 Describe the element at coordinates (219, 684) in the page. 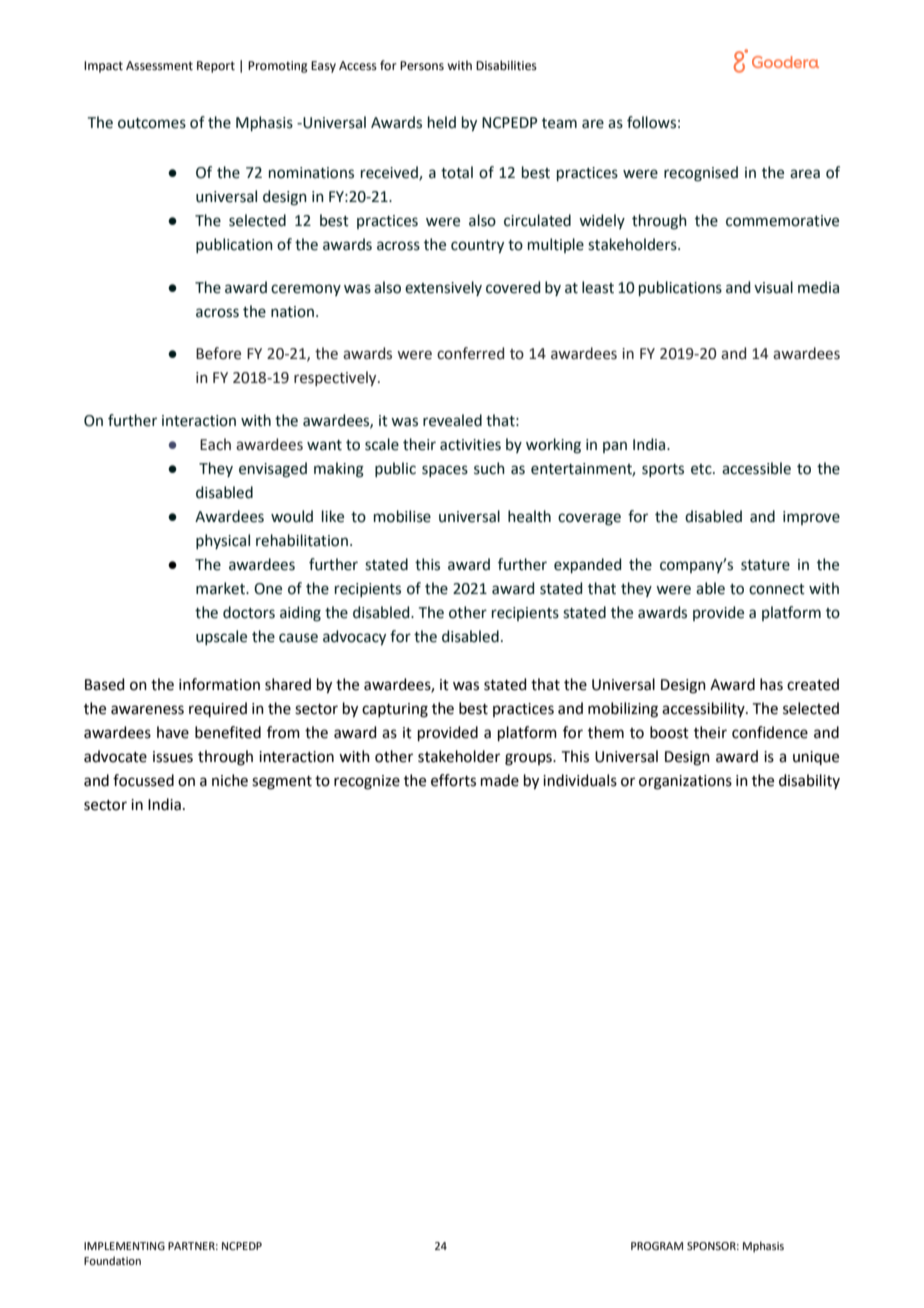

I see `information` at that location.
